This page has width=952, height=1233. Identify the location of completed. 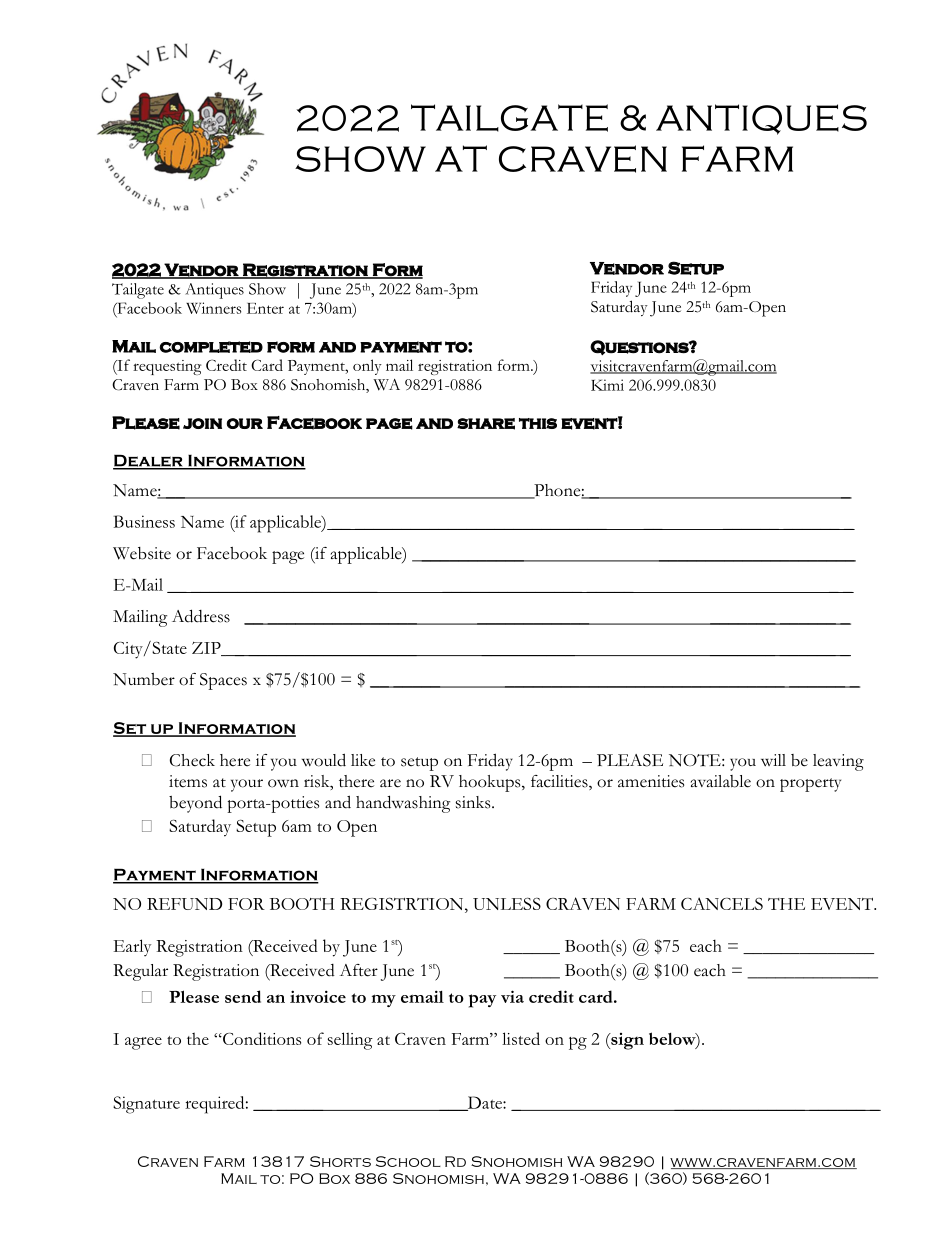
(211, 347).
